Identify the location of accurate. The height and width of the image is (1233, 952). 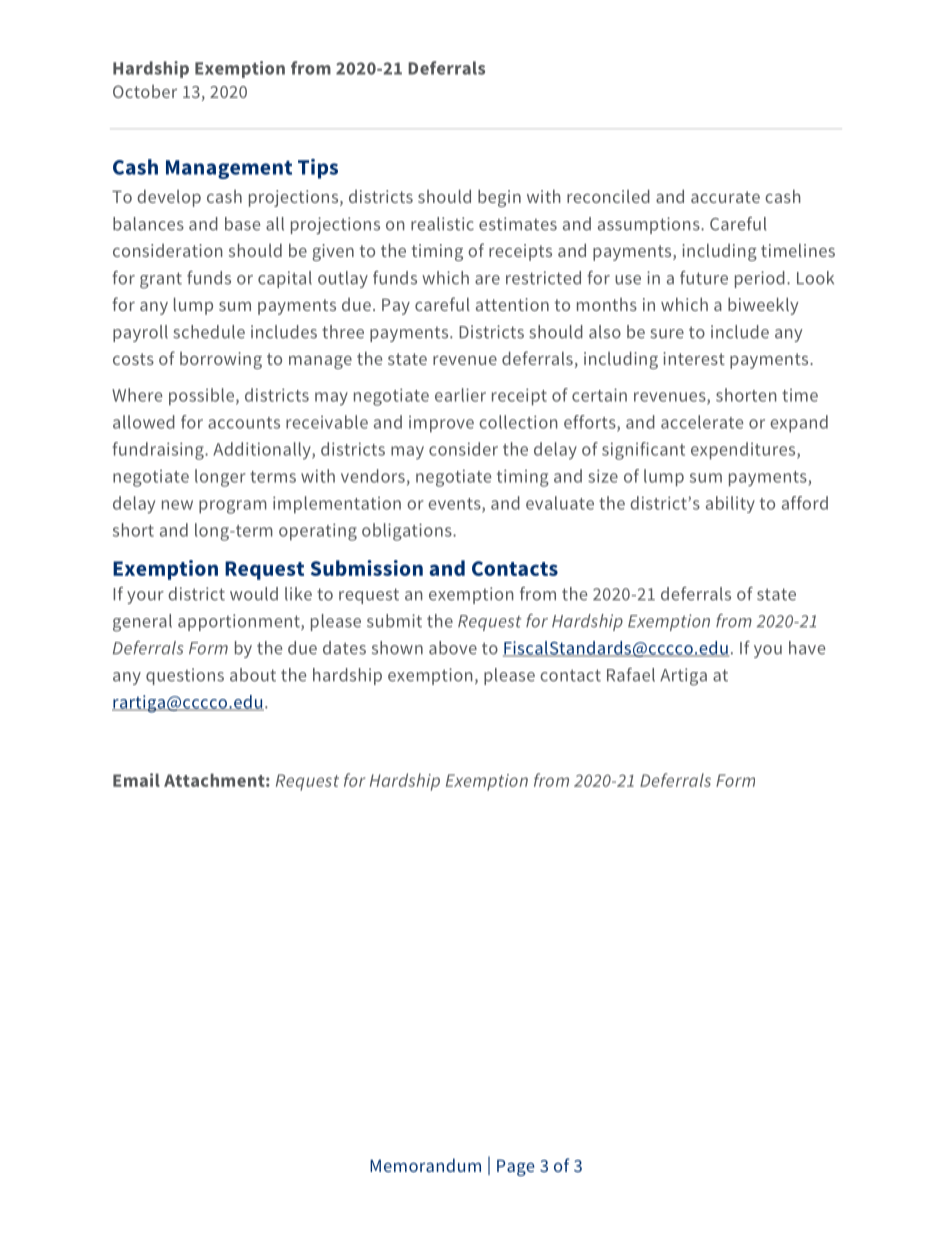
(725, 197).
